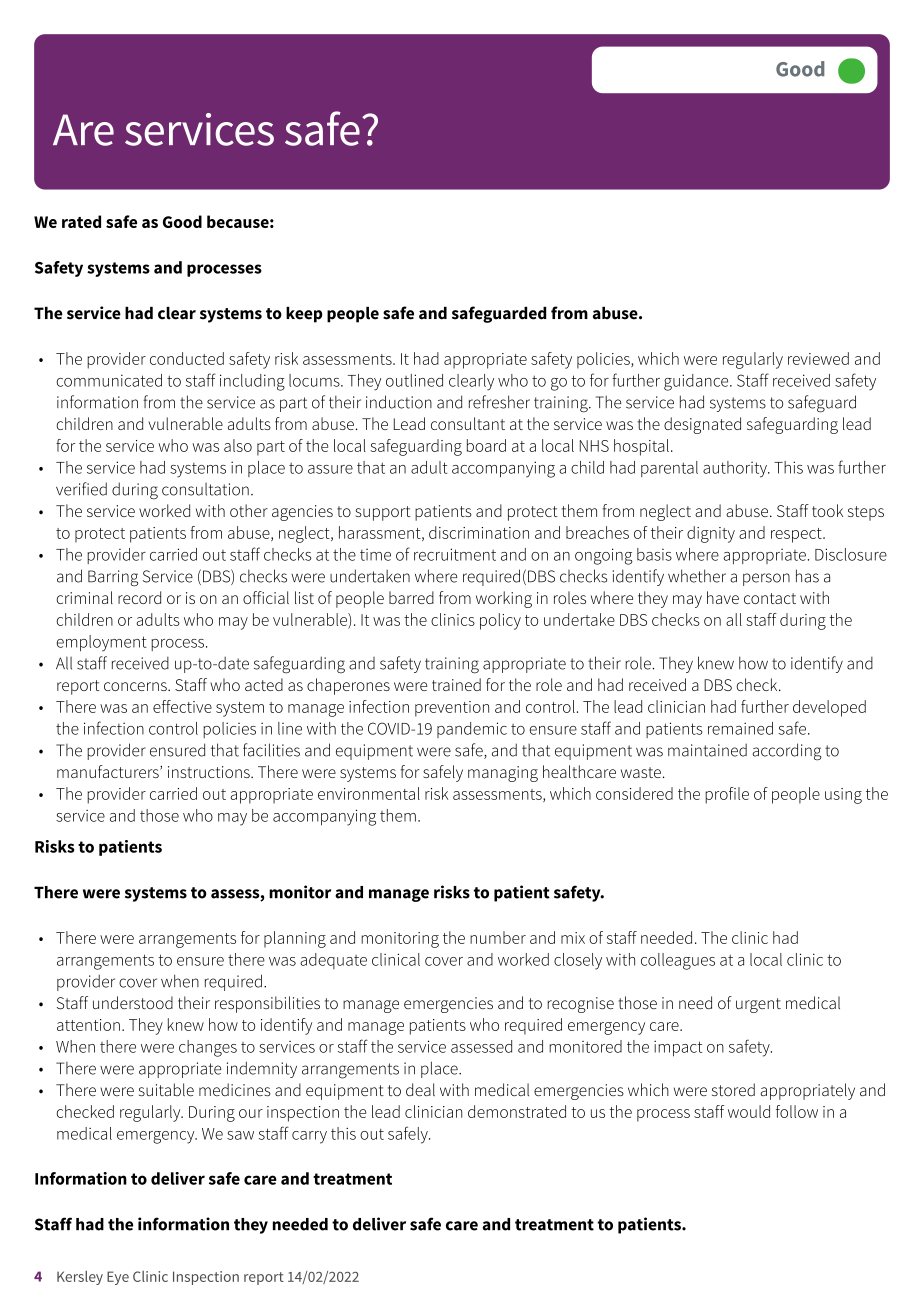  What do you see at coordinates (210, 772) in the screenshot?
I see `instructions` at bounding box center [210, 772].
